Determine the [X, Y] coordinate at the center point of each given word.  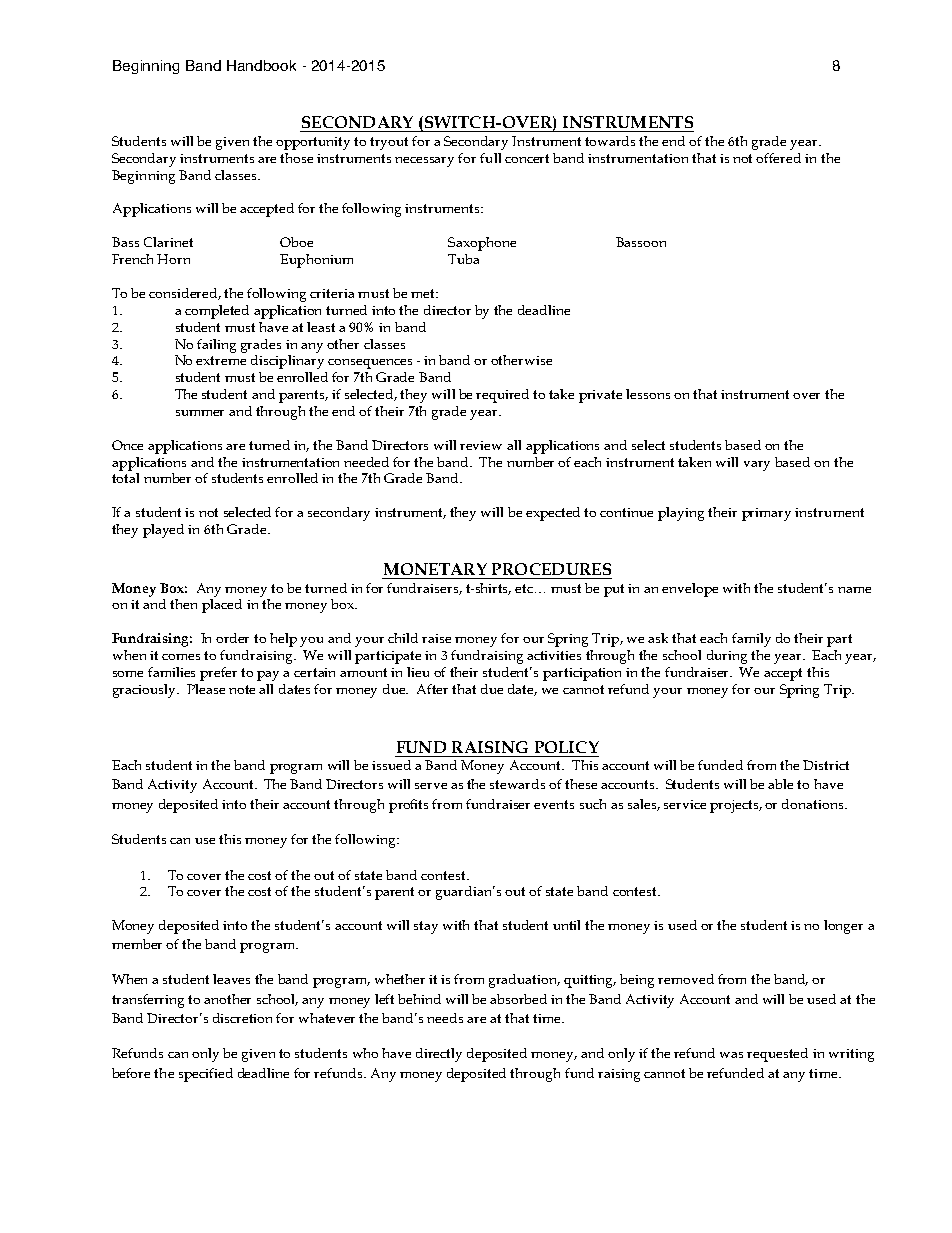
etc [525, 588]
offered [778, 158]
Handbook [261, 65]
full [490, 158]
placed [222, 606]
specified [206, 1075]
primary [766, 514]
